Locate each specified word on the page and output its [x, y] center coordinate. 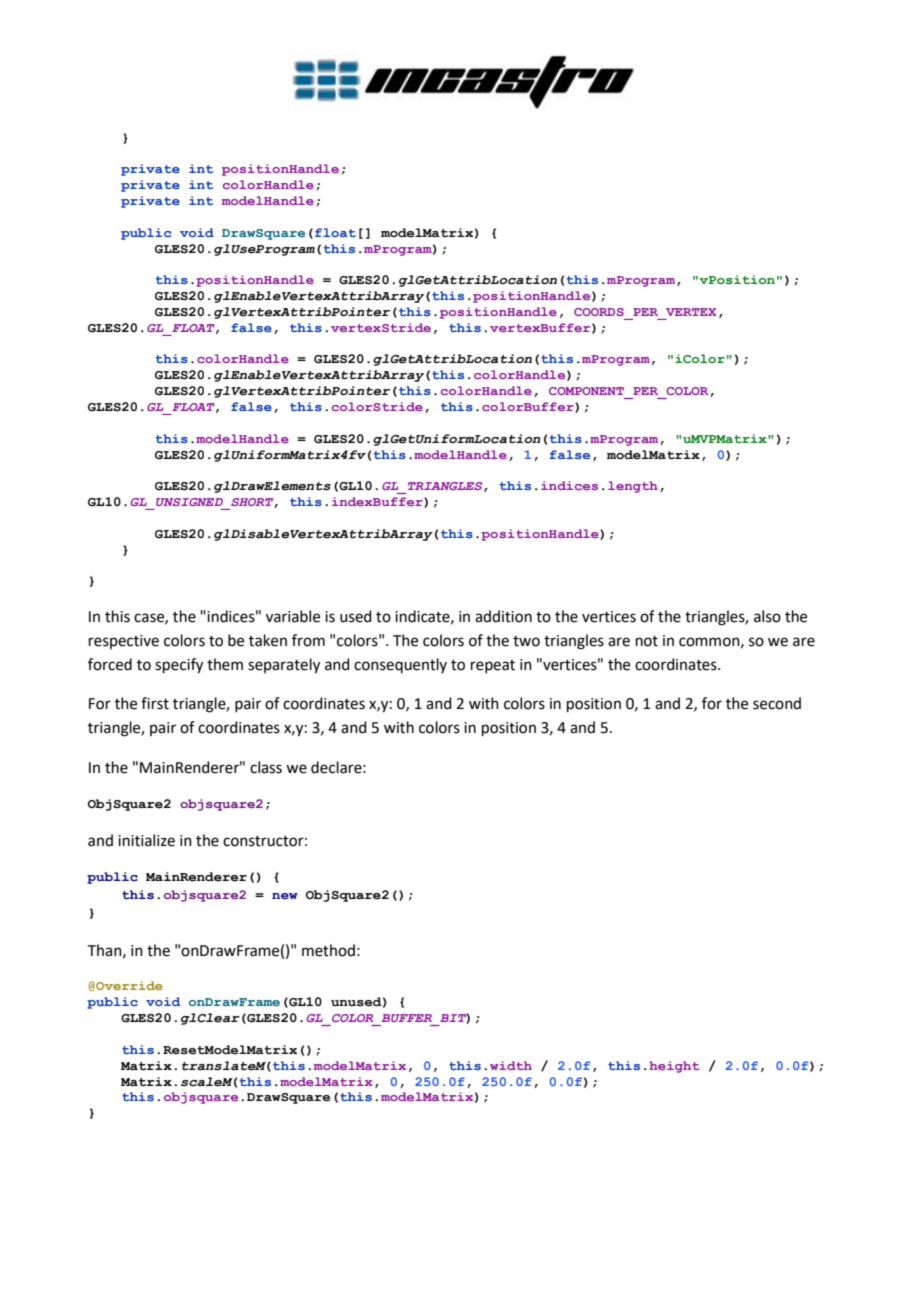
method [328, 950]
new [285, 896]
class [266, 767]
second [777, 703]
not [647, 641]
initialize [146, 840]
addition [503, 616]
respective [124, 642]
